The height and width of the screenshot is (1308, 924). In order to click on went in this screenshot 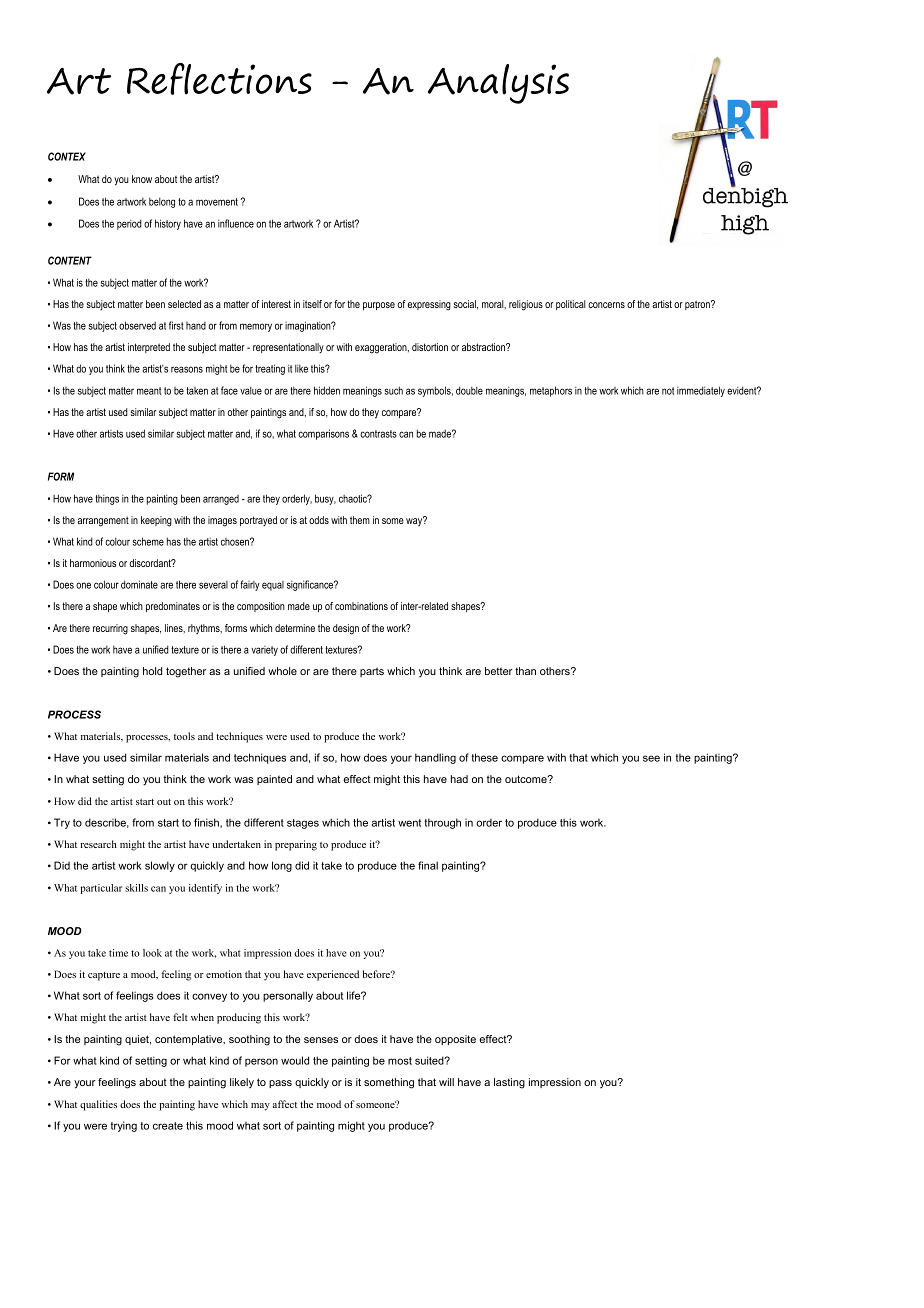, I will do `click(409, 823)`.
